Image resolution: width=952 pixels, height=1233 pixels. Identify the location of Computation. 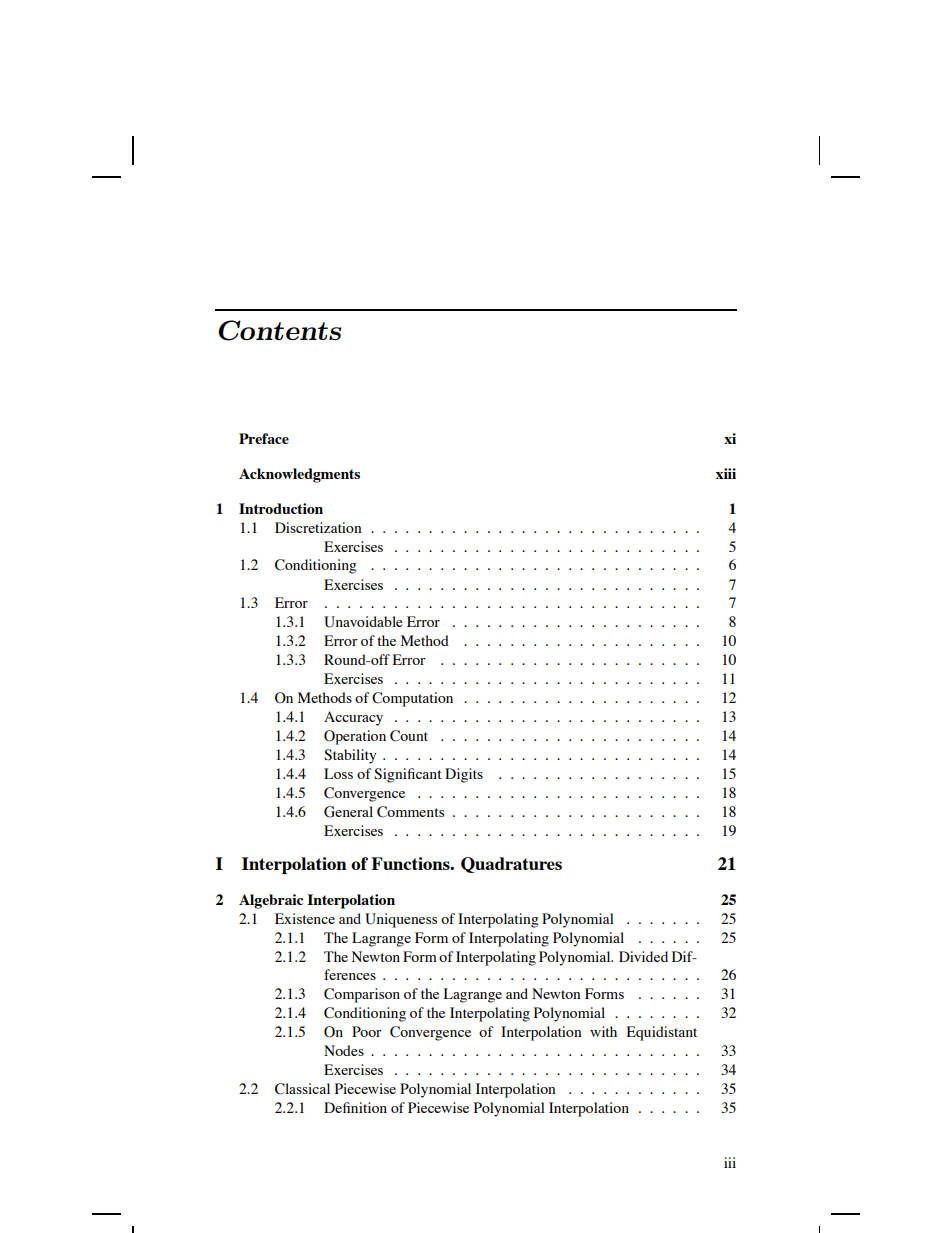
(412, 699).
